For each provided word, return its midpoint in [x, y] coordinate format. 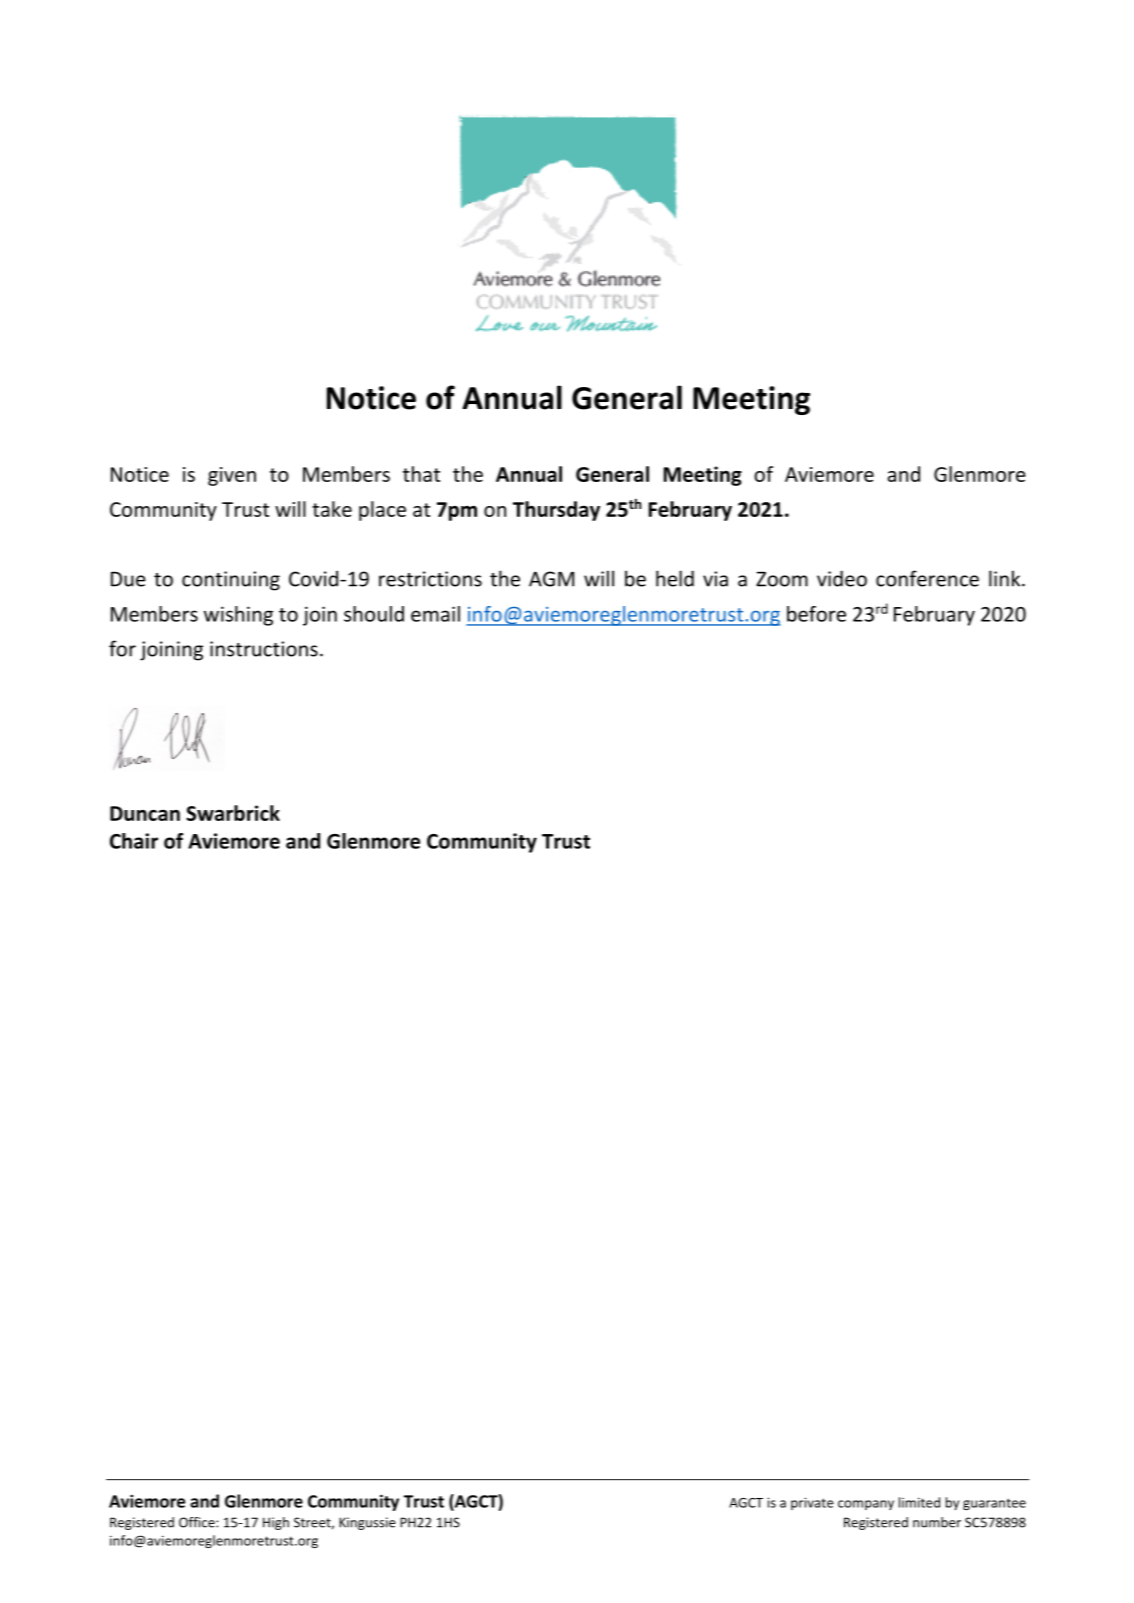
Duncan [145, 813]
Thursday [556, 511]
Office [198, 1522]
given [232, 476]
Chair [134, 841]
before [816, 614]
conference [927, 578]
